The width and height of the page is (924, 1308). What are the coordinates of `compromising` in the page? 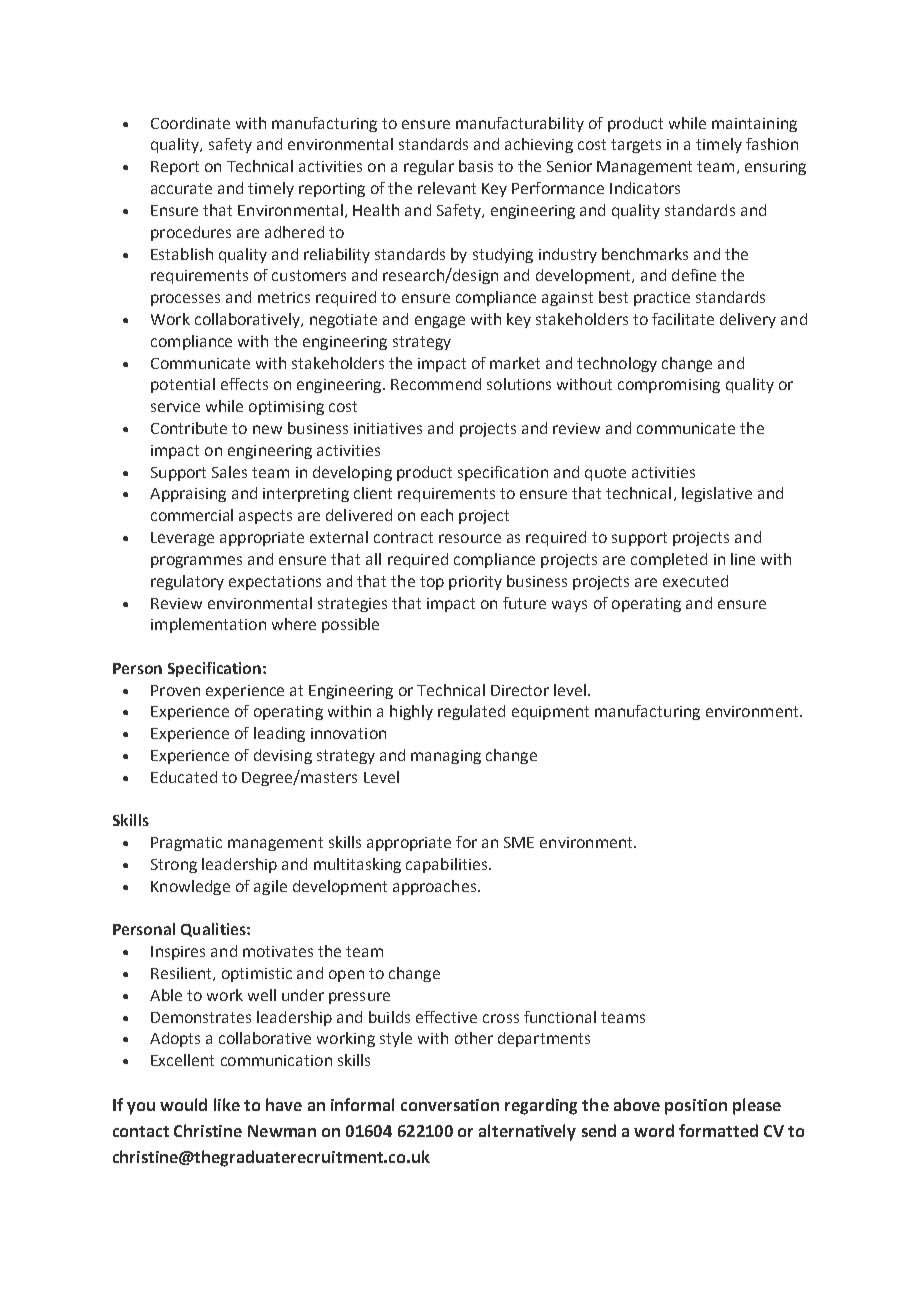 It's located at (669, 386).
